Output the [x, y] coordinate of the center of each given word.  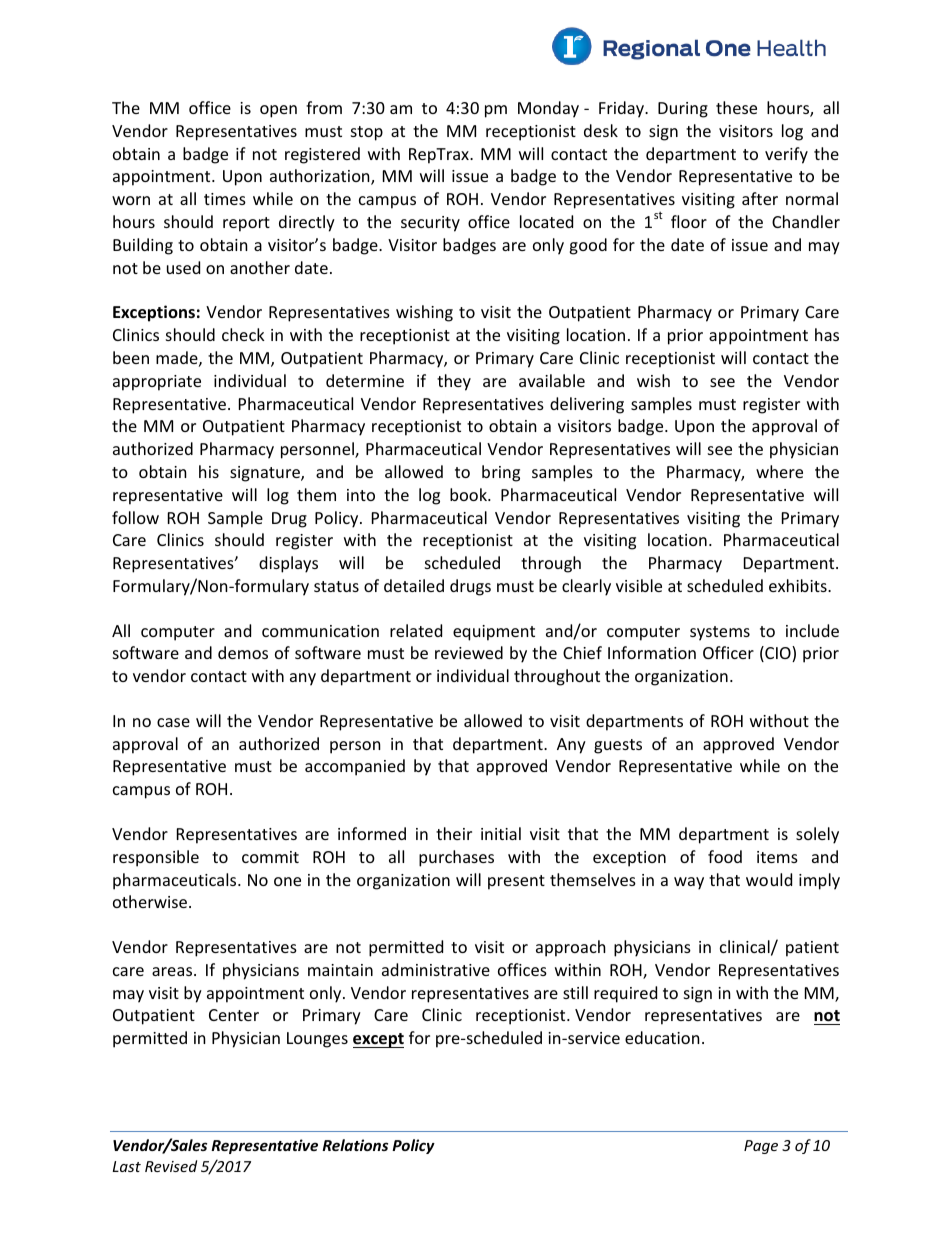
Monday [548, 109]
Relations [355, 1145]
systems [720, 633]
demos [243, 652]
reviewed [469, 652]
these [736, 107]
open [278, 111]
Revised [171, 1166]
